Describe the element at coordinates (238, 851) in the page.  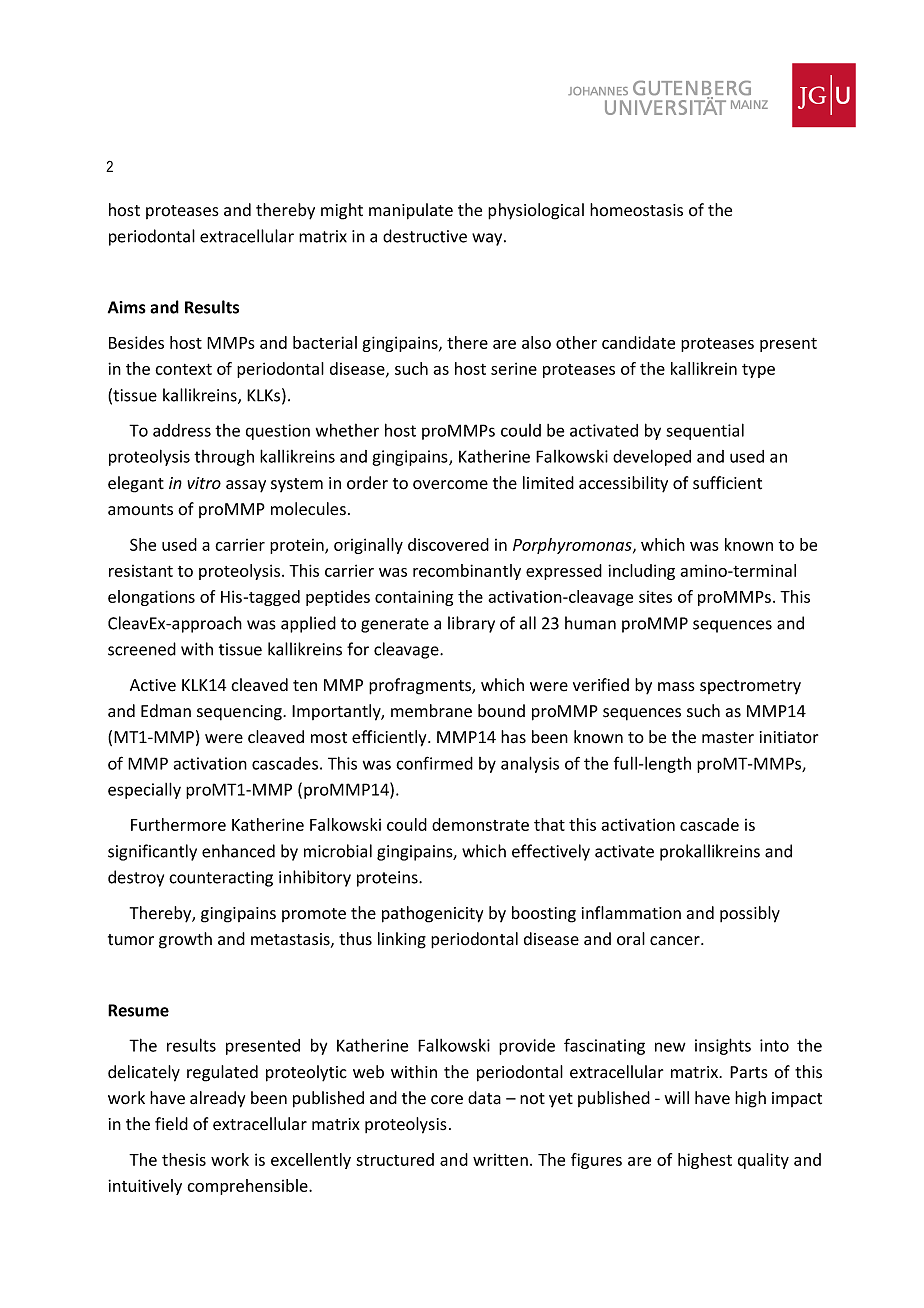
I see `enhanced` at that location.
